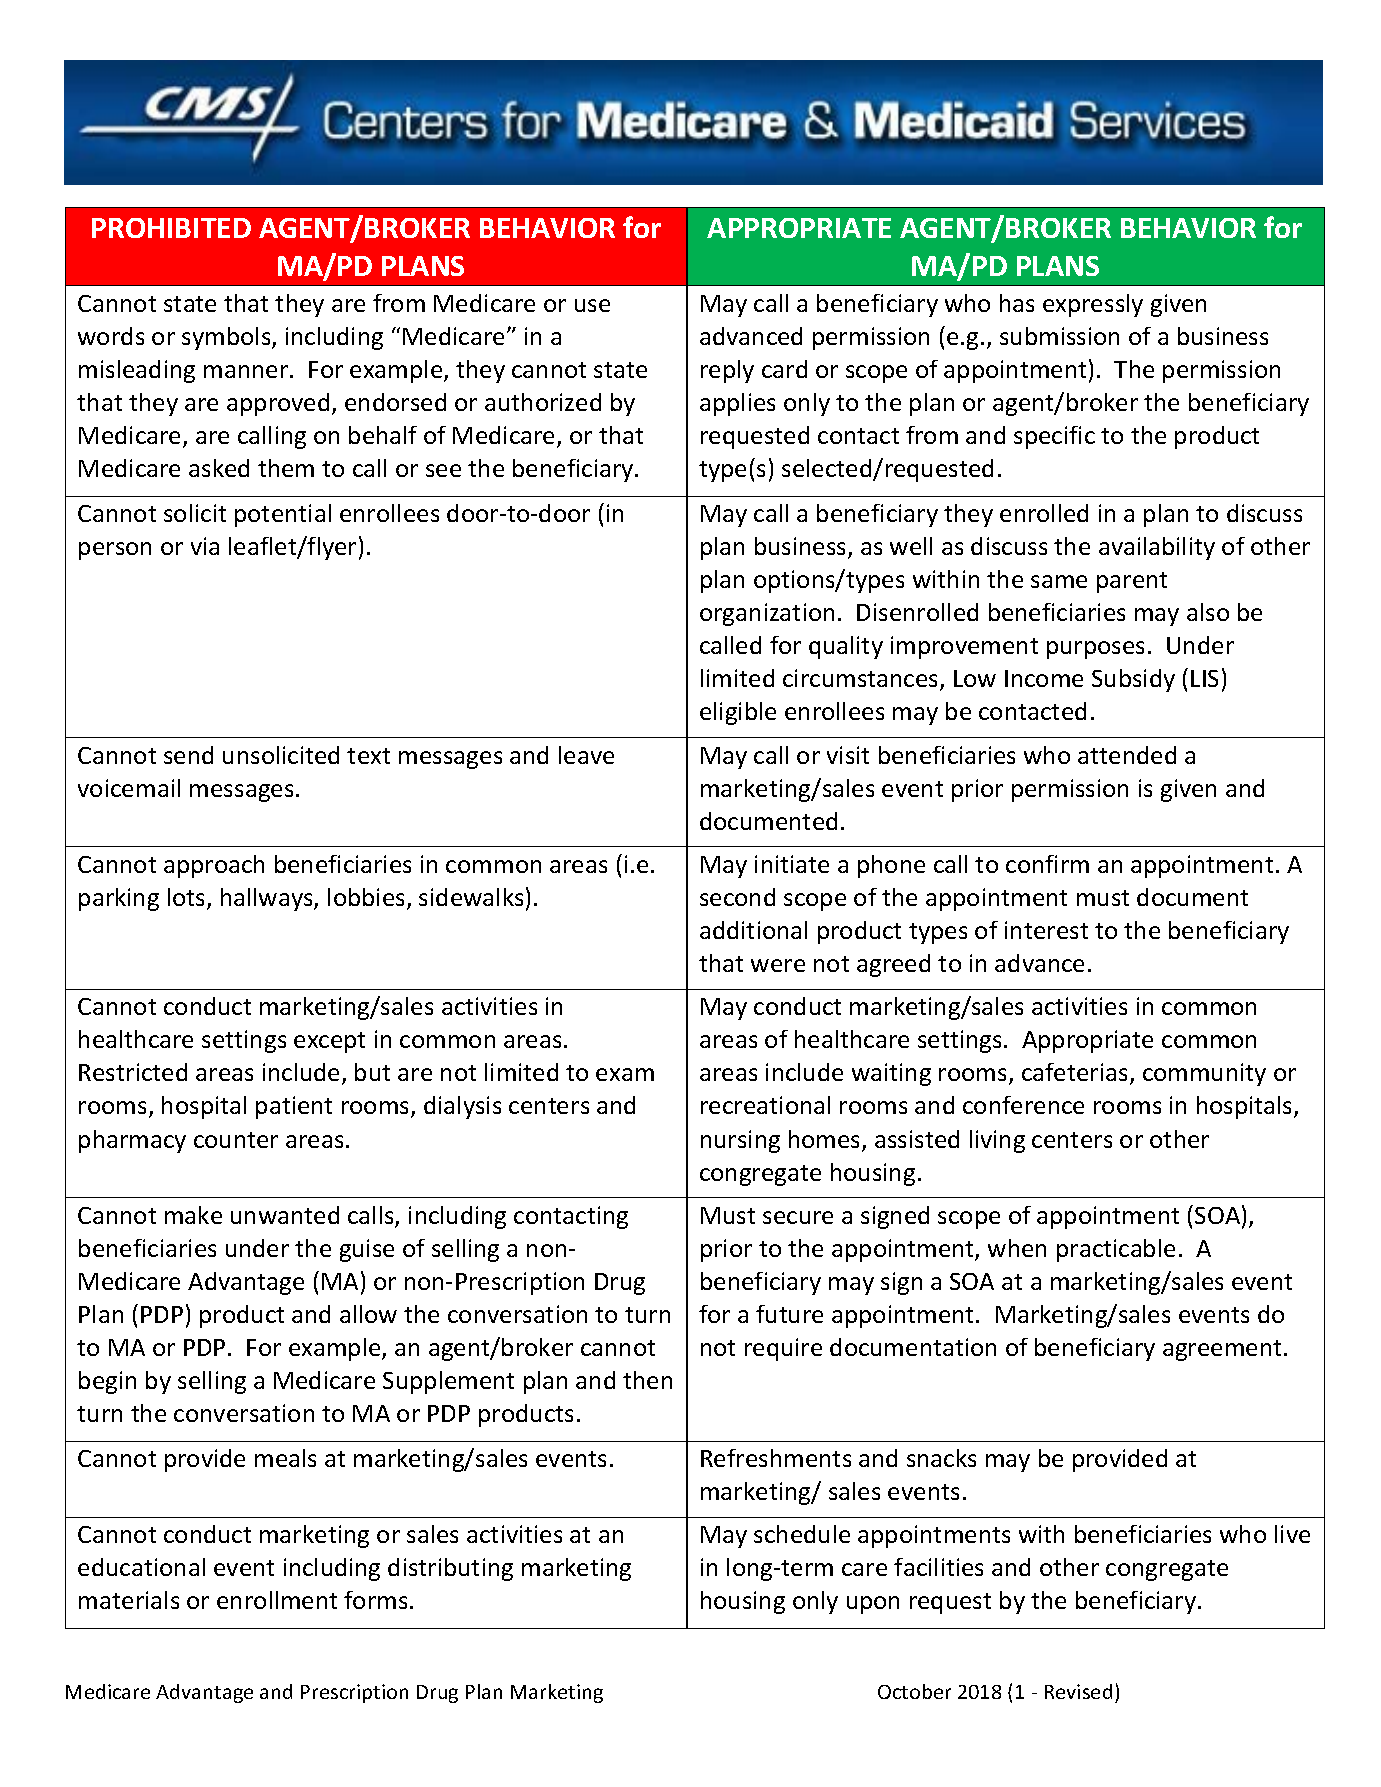 Image resolution: width=1381 pixels, height=1787 pixels. What do you see at coordinates (277, 1600) in the page?
I see `enrollment` at bounding box center [277, 1600].
